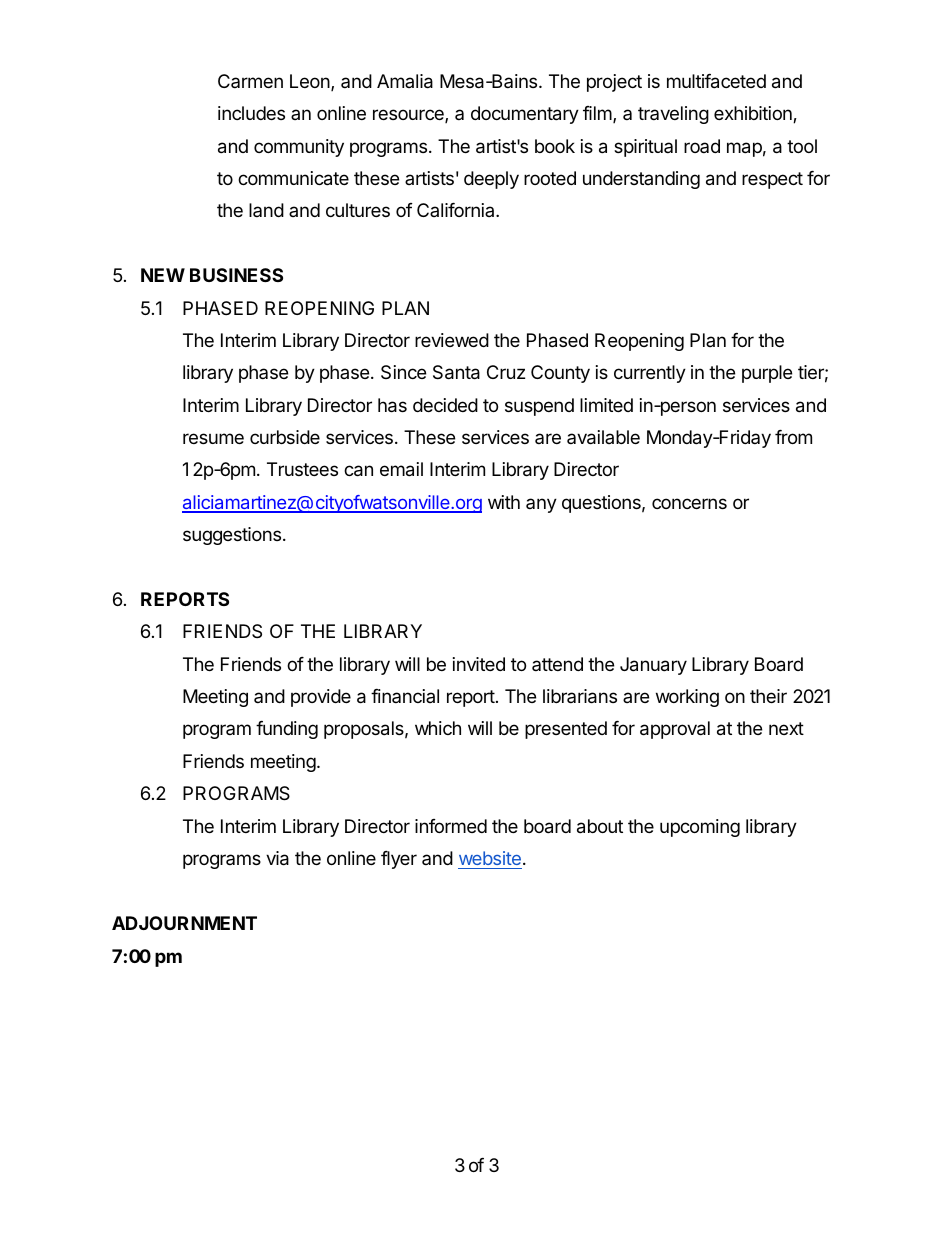 The height and width of the screenshot is (1233, 952). What do you see at coordinates (452, 340) in the screenshot?
I see `reviewed` at bounding box center [452, 340].
